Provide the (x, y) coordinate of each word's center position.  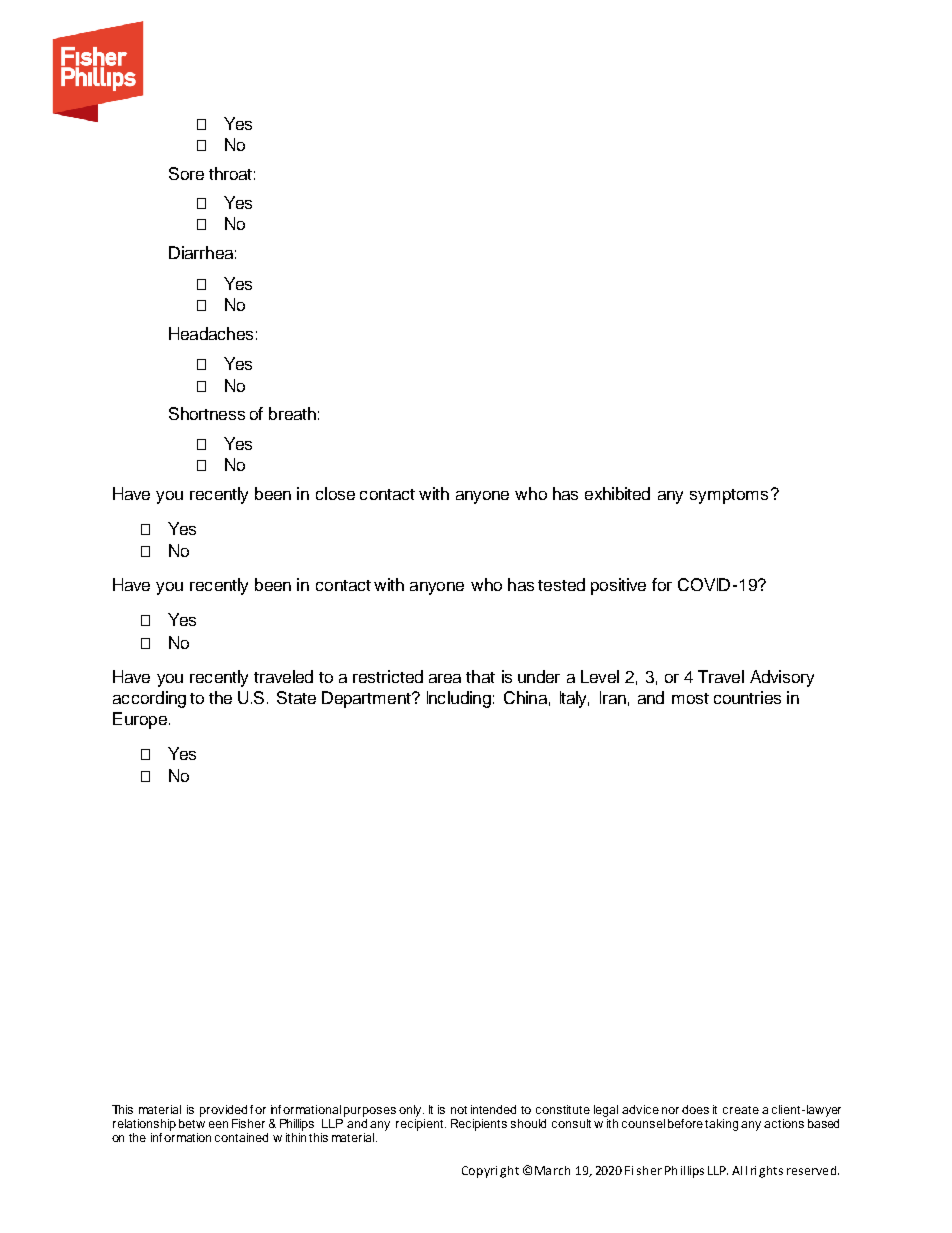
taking (721, 1125)
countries (747, 697)
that (480, 676)
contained (241, 1137)
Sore (186, 173)
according (149, 699)
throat (230, 173)
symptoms (729, 496)
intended (493, 1109)
